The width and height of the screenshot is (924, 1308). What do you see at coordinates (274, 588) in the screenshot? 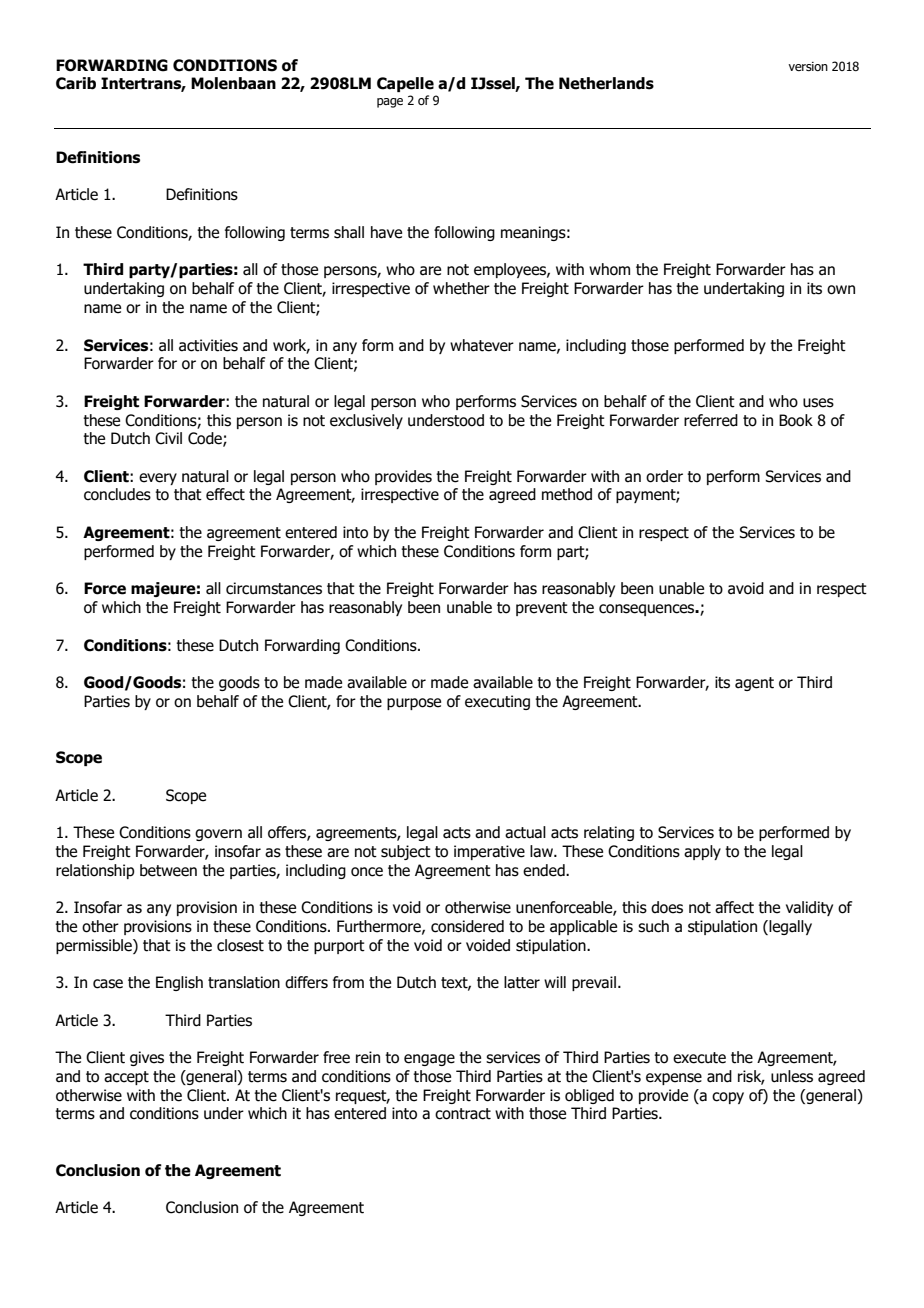
I see `circumstances` at bounding box center [274, 588].
